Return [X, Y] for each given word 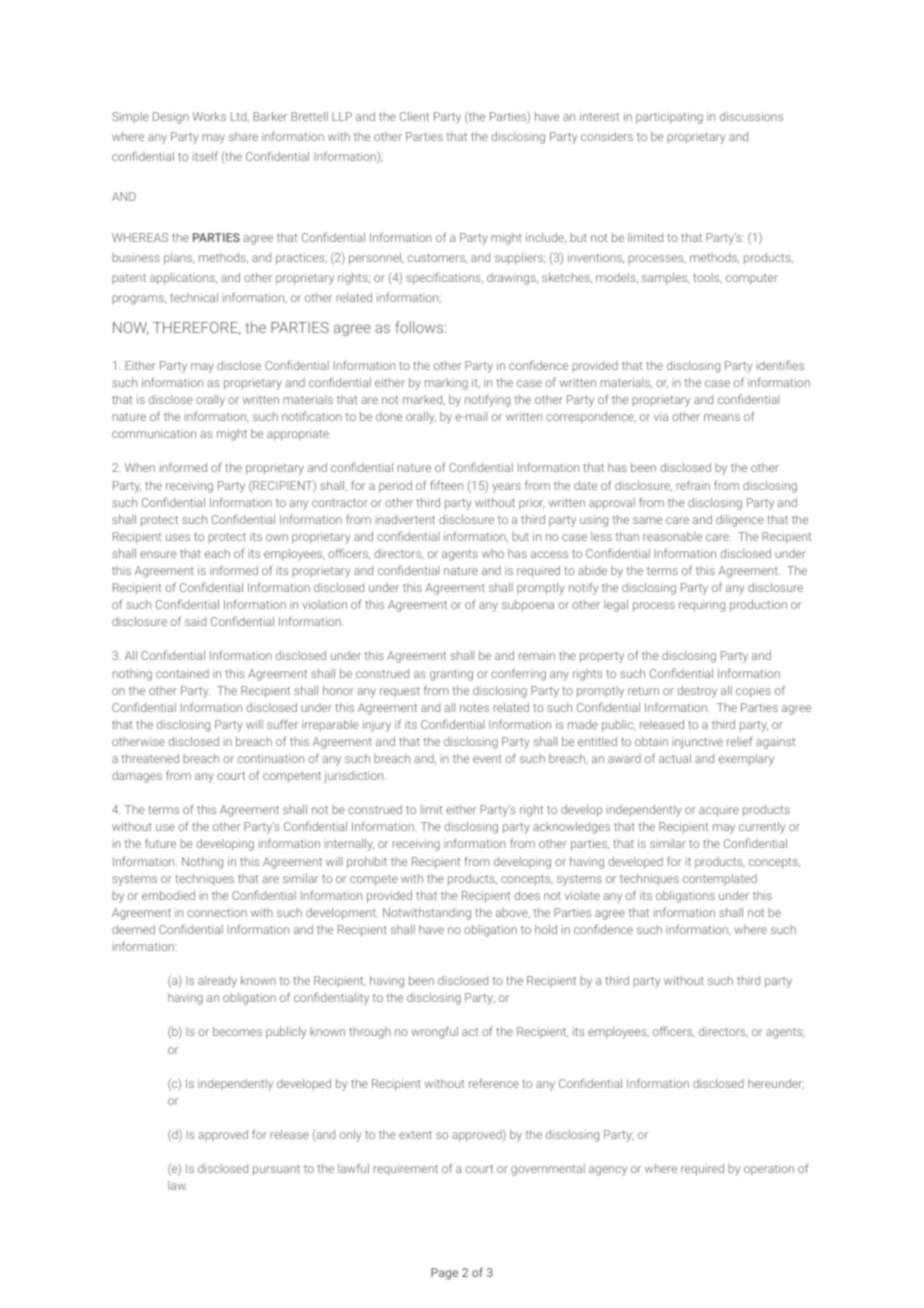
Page [444, 1274]
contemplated [720, 879]
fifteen [446, 485]
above [513, 913]
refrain [693, 485]
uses [178, 537]
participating [669, 118]
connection [217, 912]
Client [414, 116]
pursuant [276, 1170]
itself [205, 156]
